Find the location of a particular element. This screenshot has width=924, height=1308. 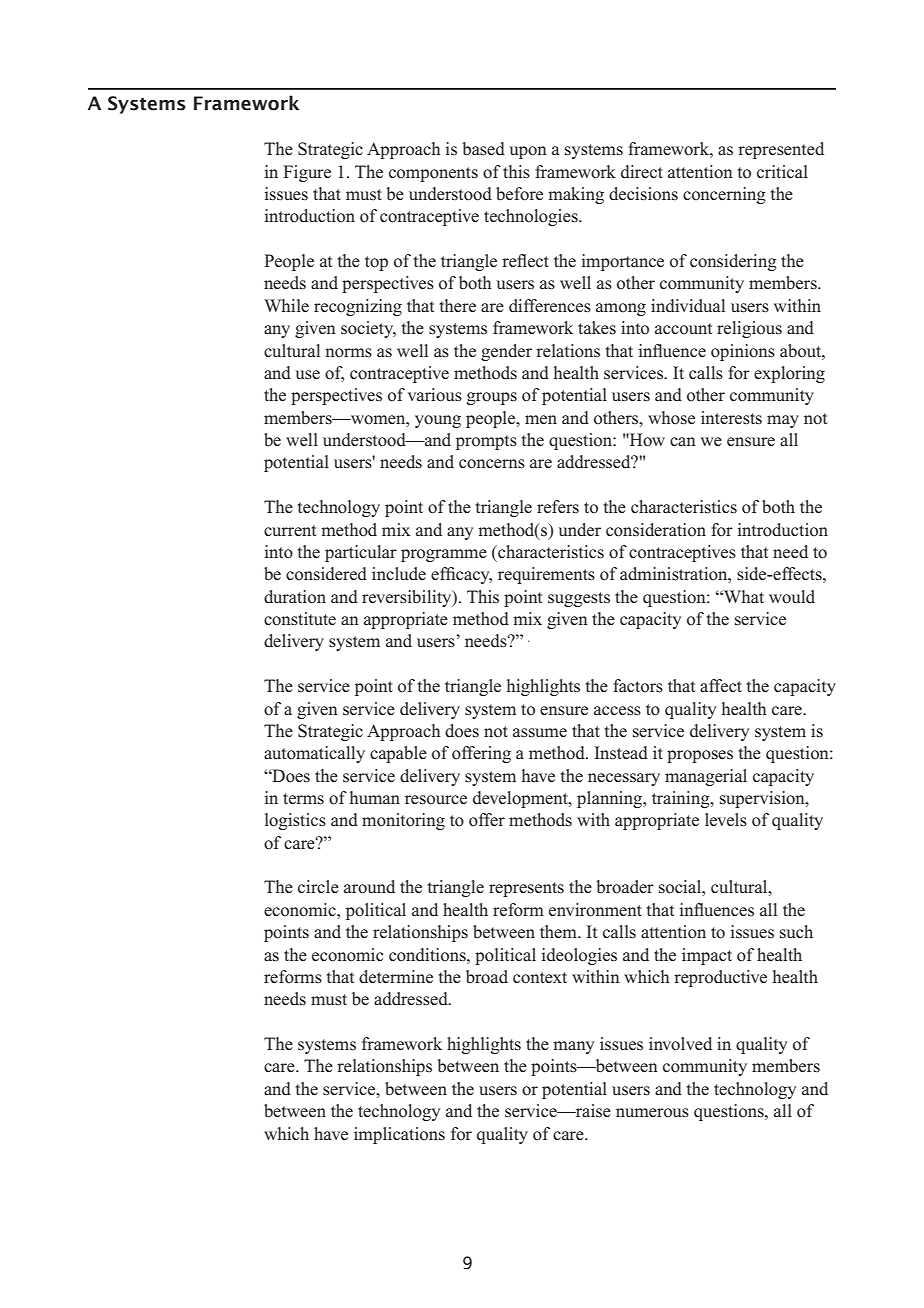

constitute is located at coordinates (300, 619).
